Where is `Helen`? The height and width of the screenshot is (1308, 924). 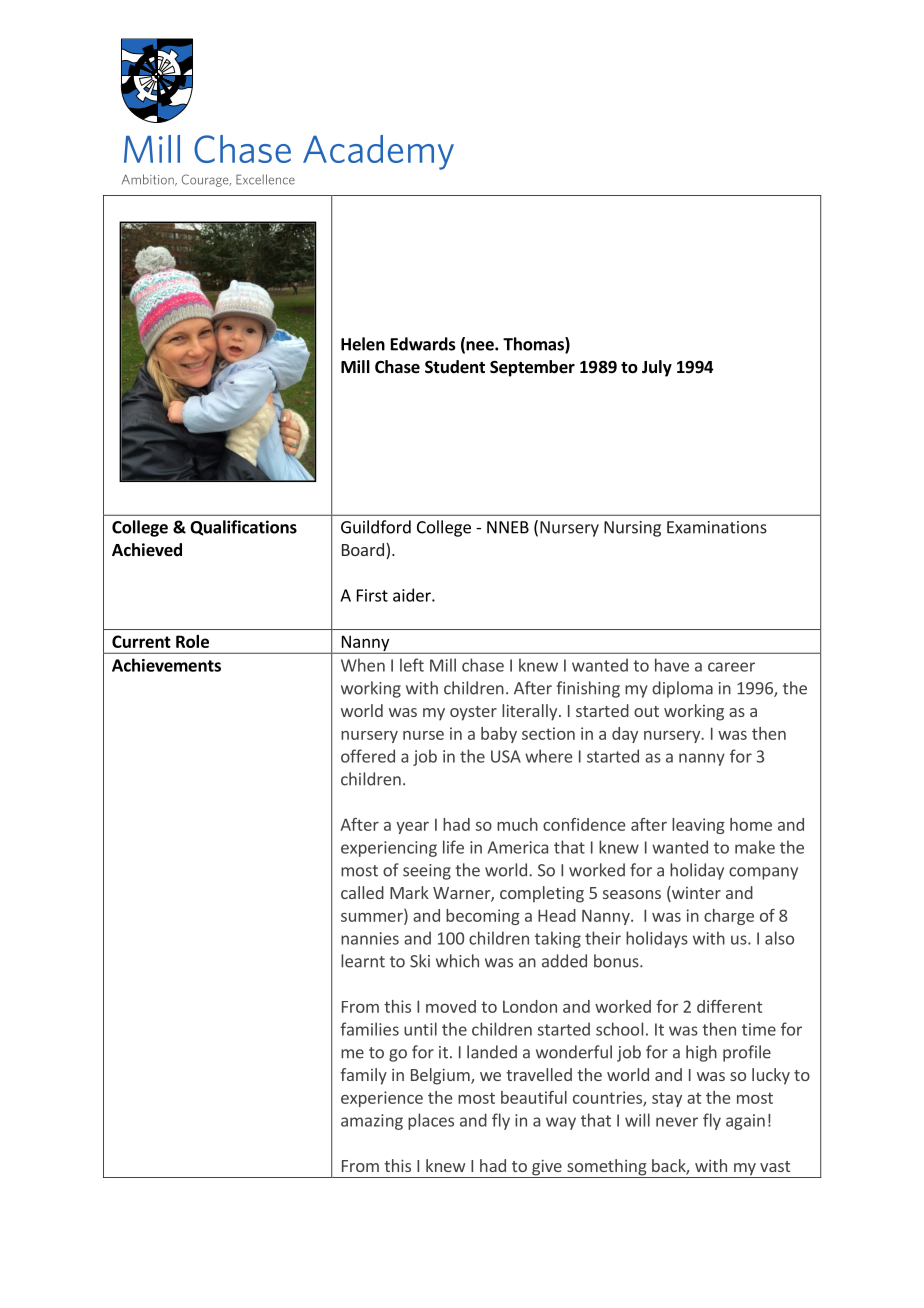 Helen is located at coordinates (363, 344).
